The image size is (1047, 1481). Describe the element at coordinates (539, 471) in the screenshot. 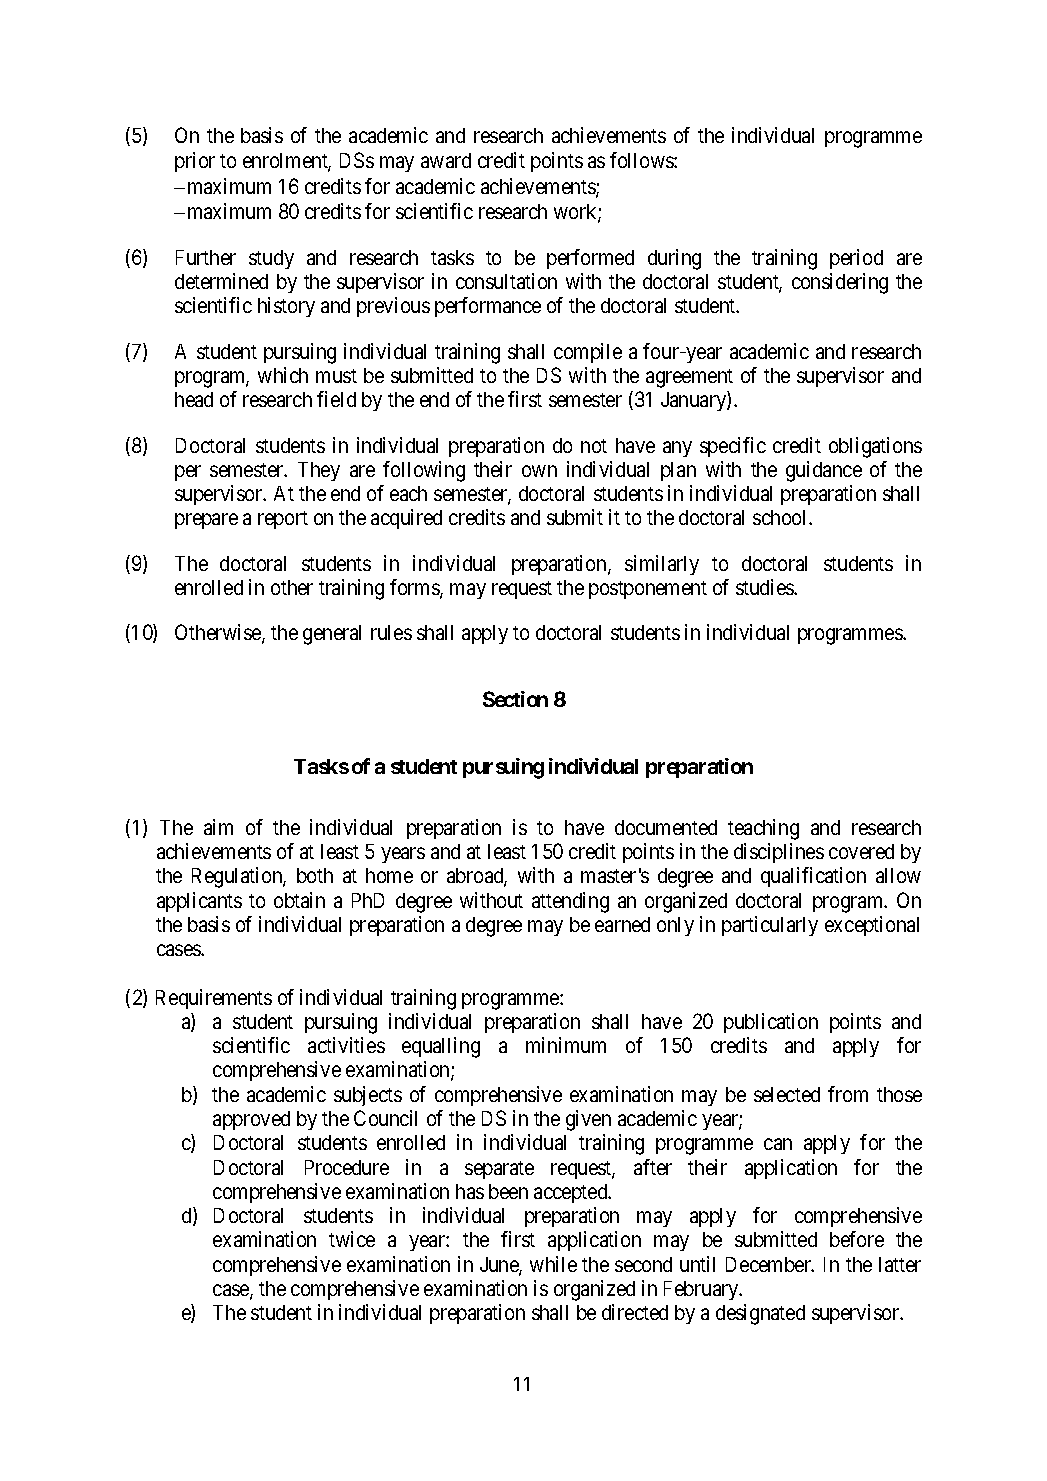

I see `own` at that location.
